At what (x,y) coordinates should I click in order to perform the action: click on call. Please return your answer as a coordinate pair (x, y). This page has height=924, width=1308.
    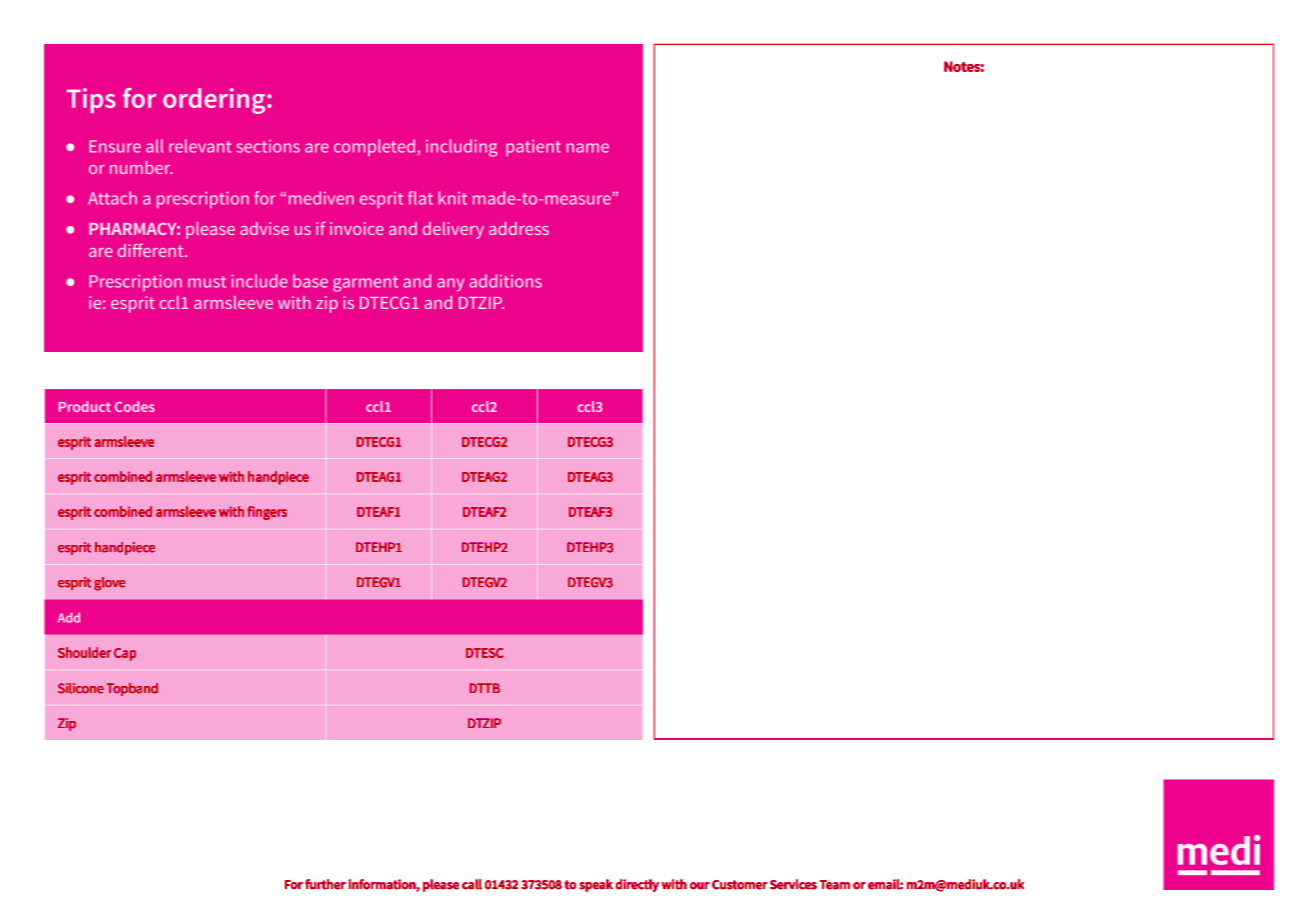
    Looking at the image, I should click on (472, 884).
